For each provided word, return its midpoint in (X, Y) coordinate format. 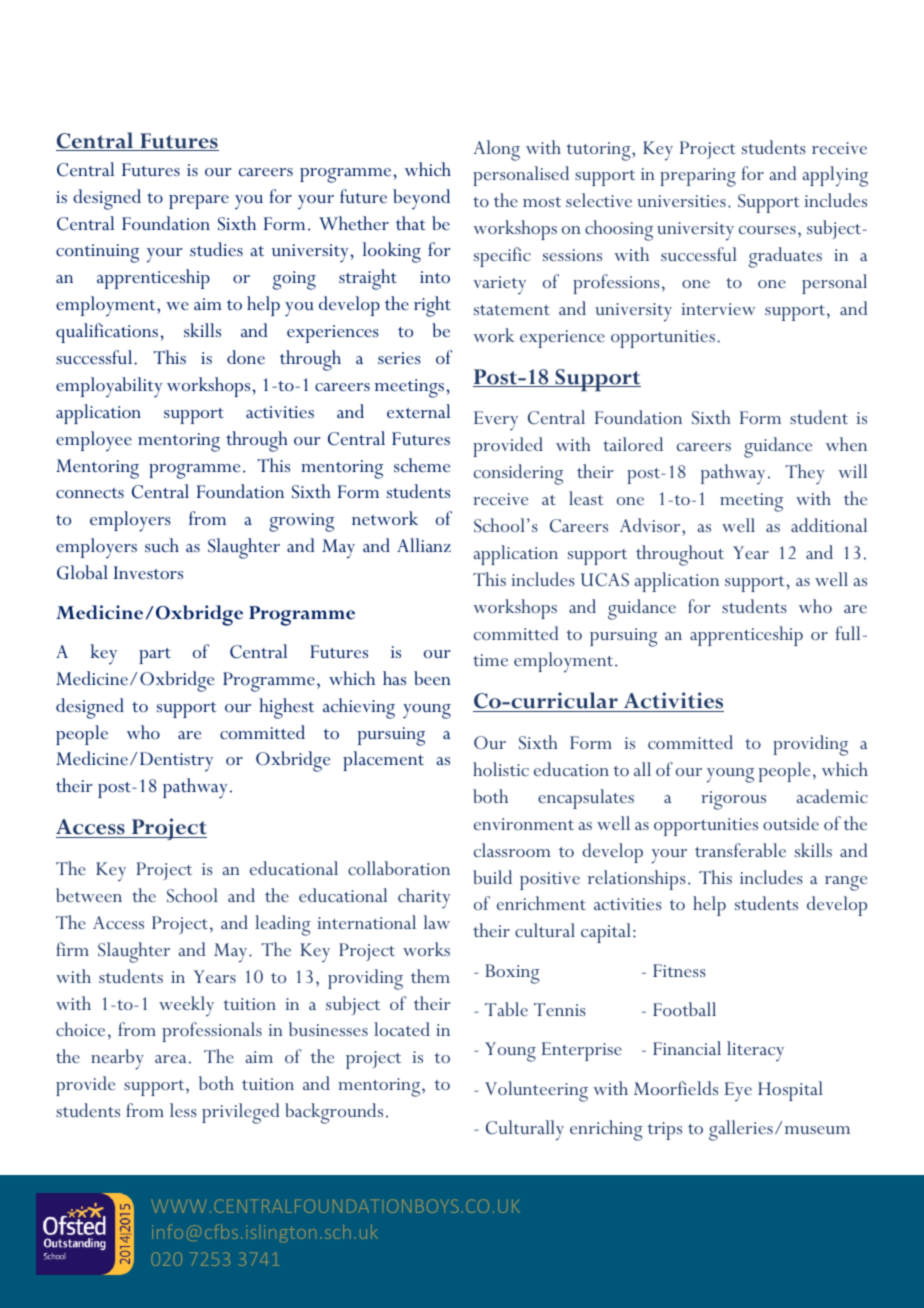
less (183, 1110)
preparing (698, 177)
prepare (199, 202)
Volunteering (536, 1091)
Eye (738, 1092)
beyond (421, 199)
